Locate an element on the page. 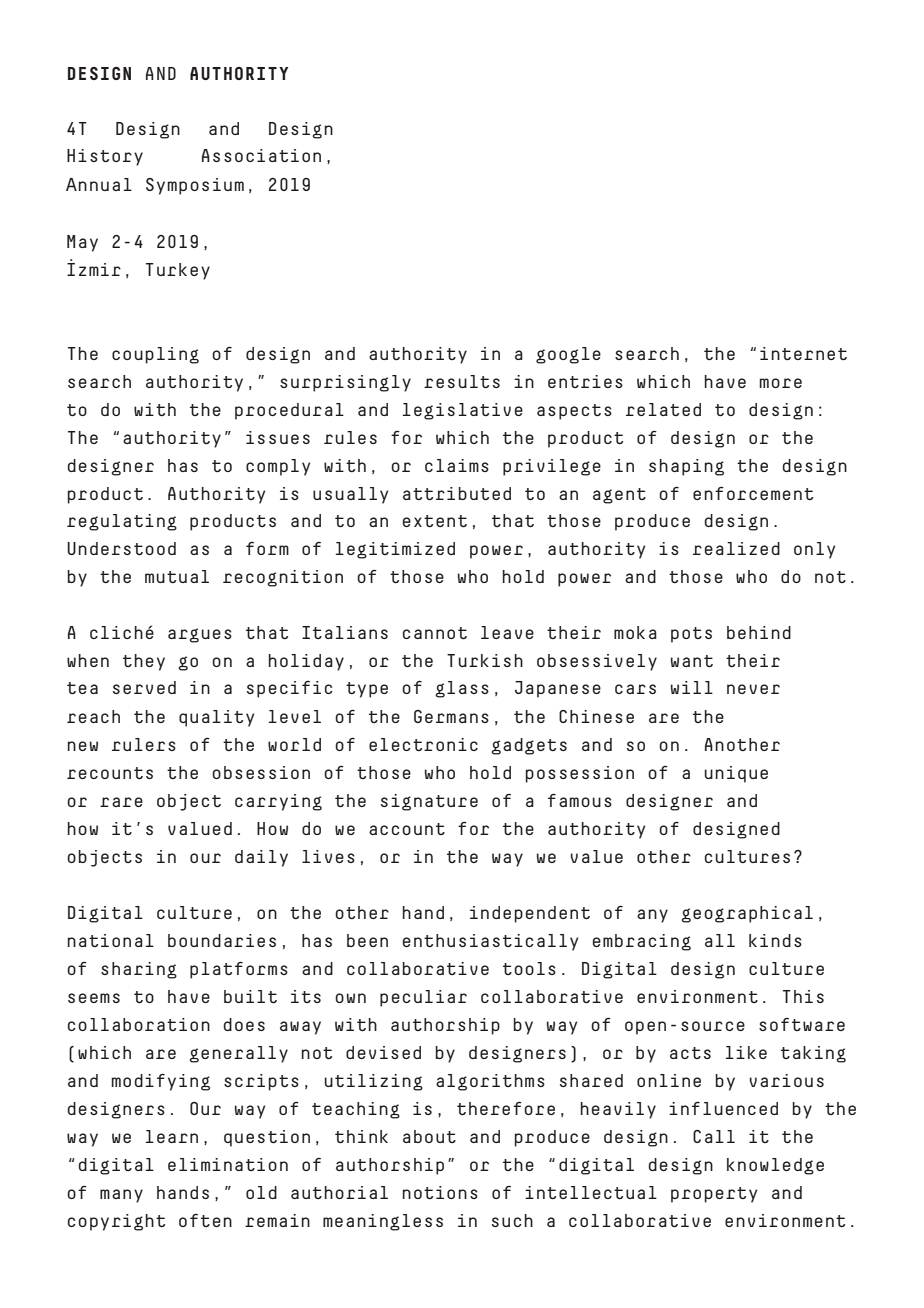  notions is located at coordinates (440, 1192).
